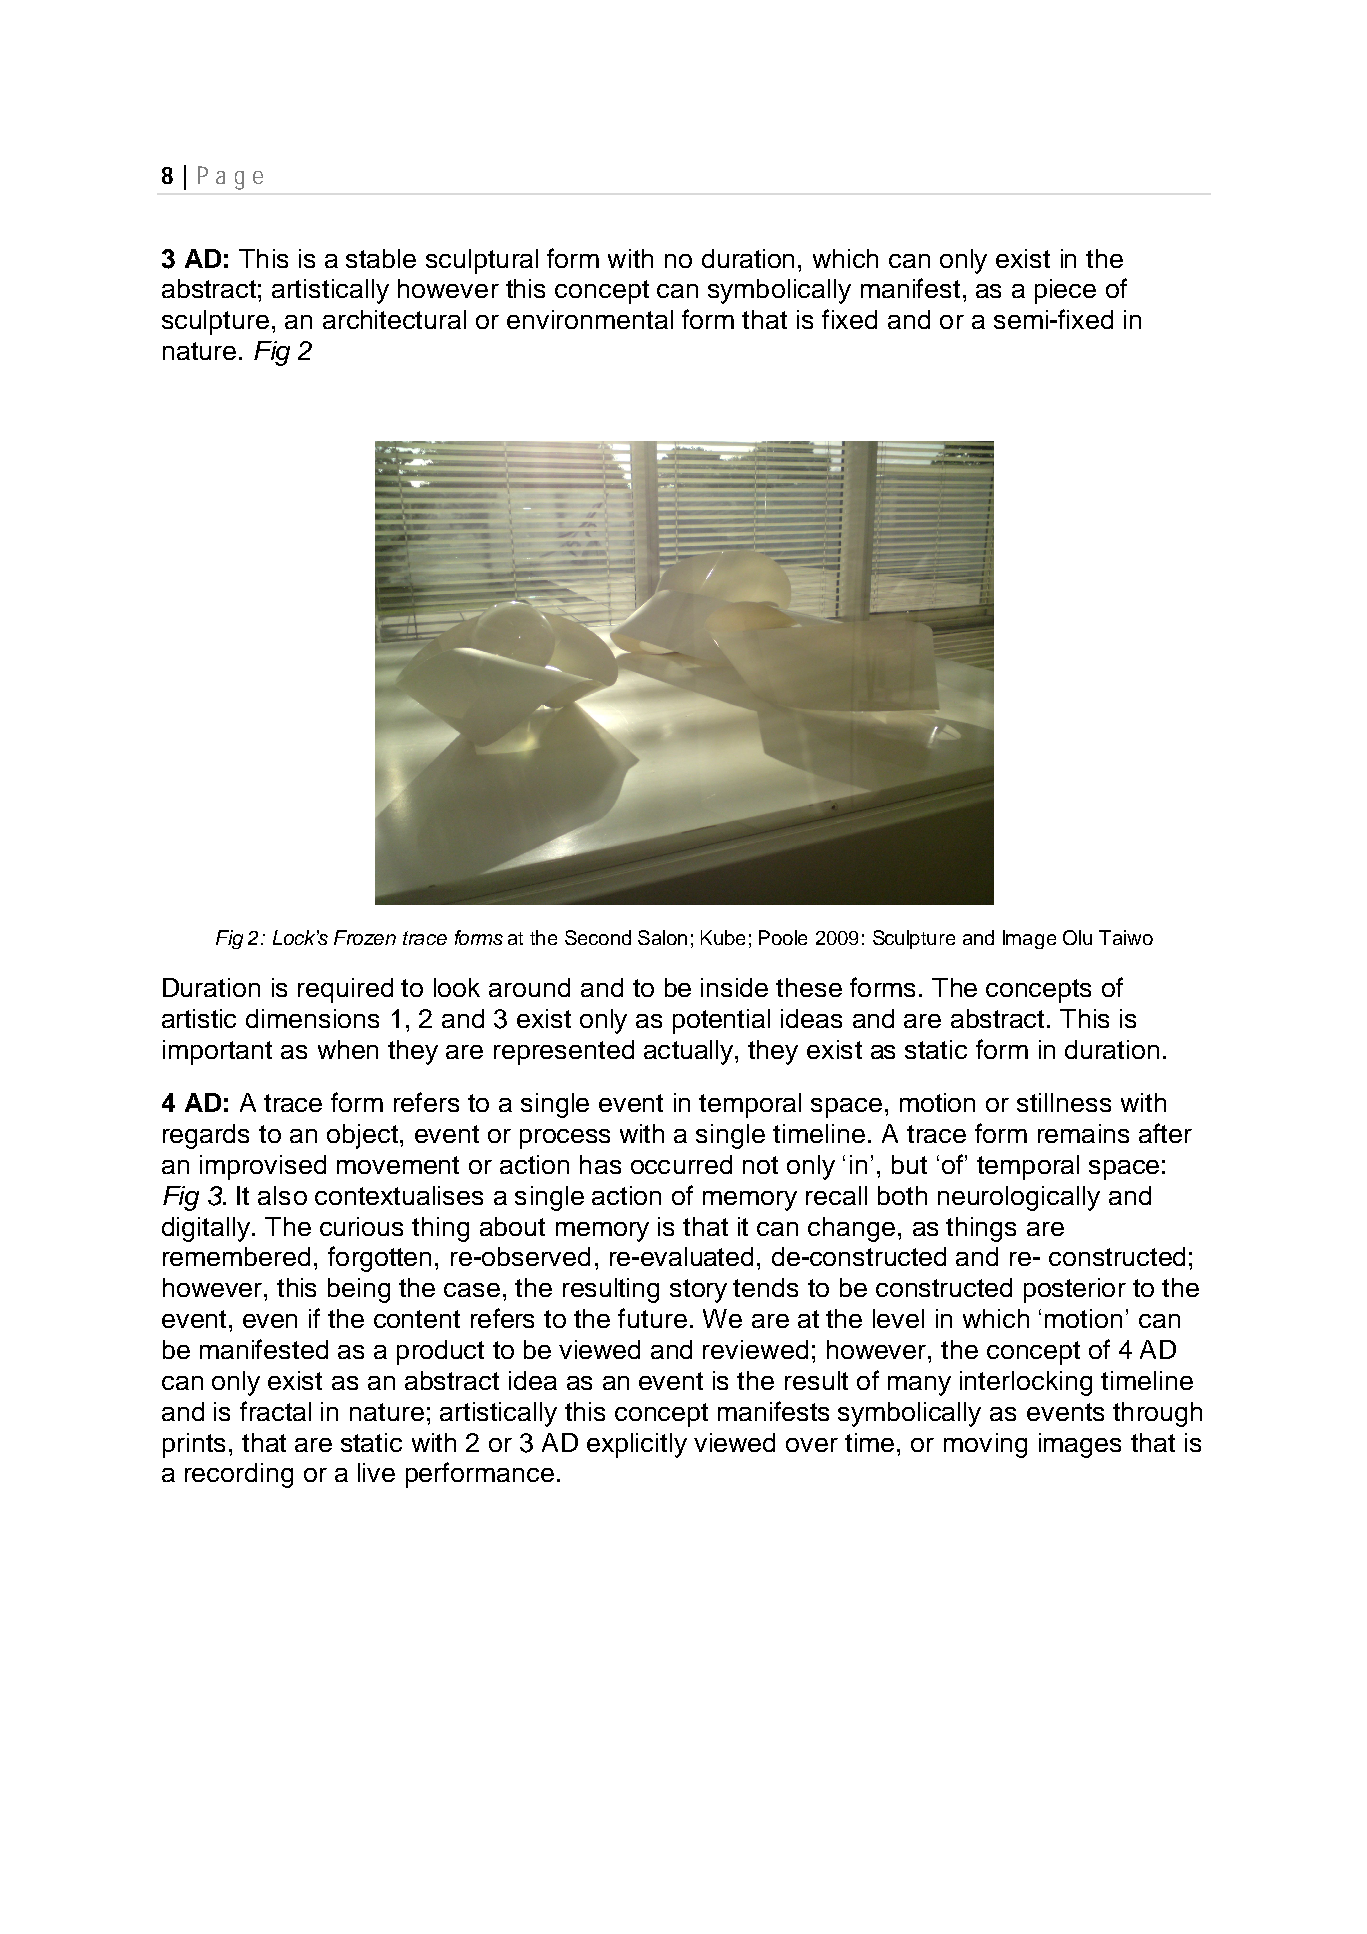  What do you see at coordinates (637, 1445) in the document?
I see `explicitly` at bounding box center [637, 1445].
